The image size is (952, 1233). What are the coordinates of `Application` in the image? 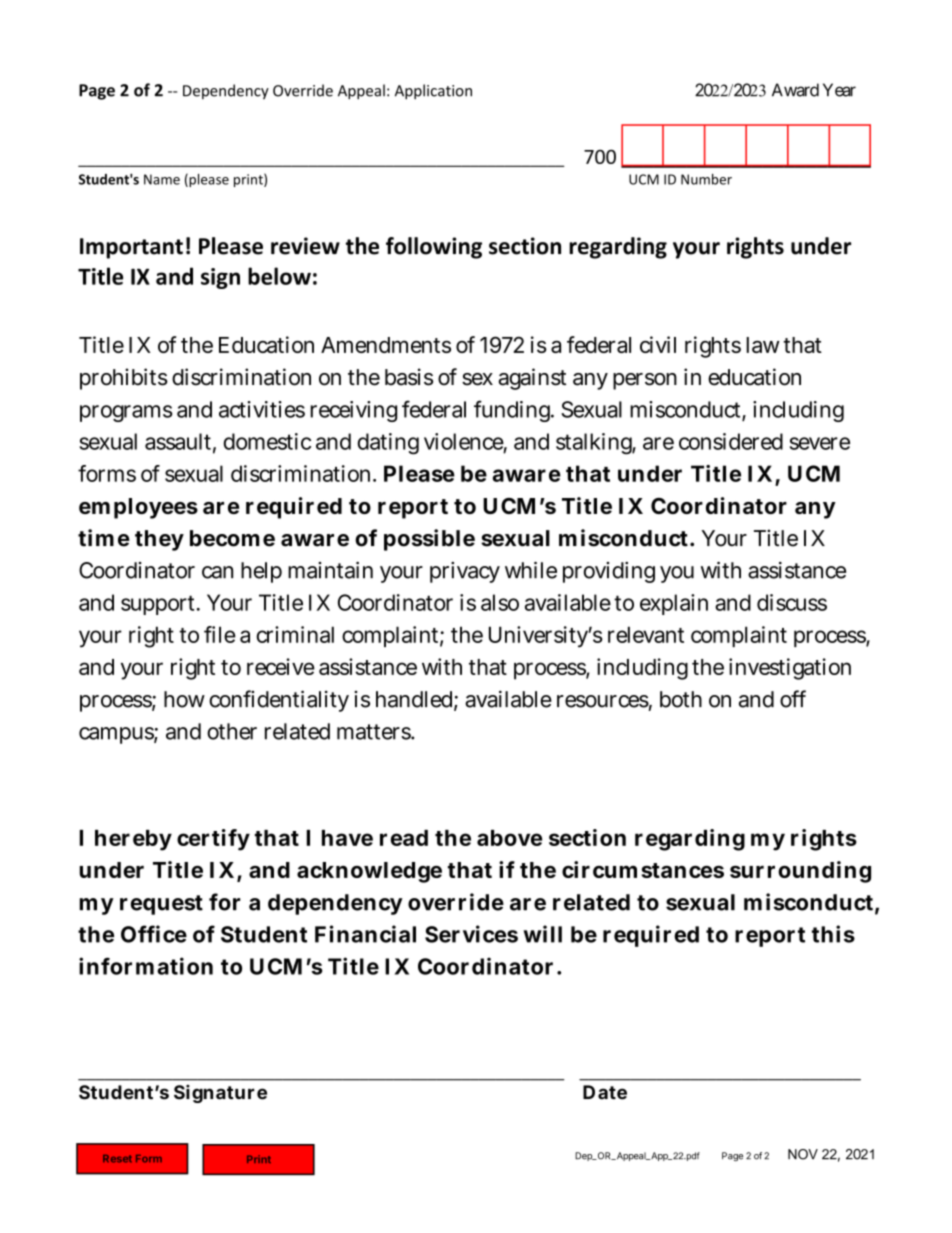 It's located at (433, 92).
